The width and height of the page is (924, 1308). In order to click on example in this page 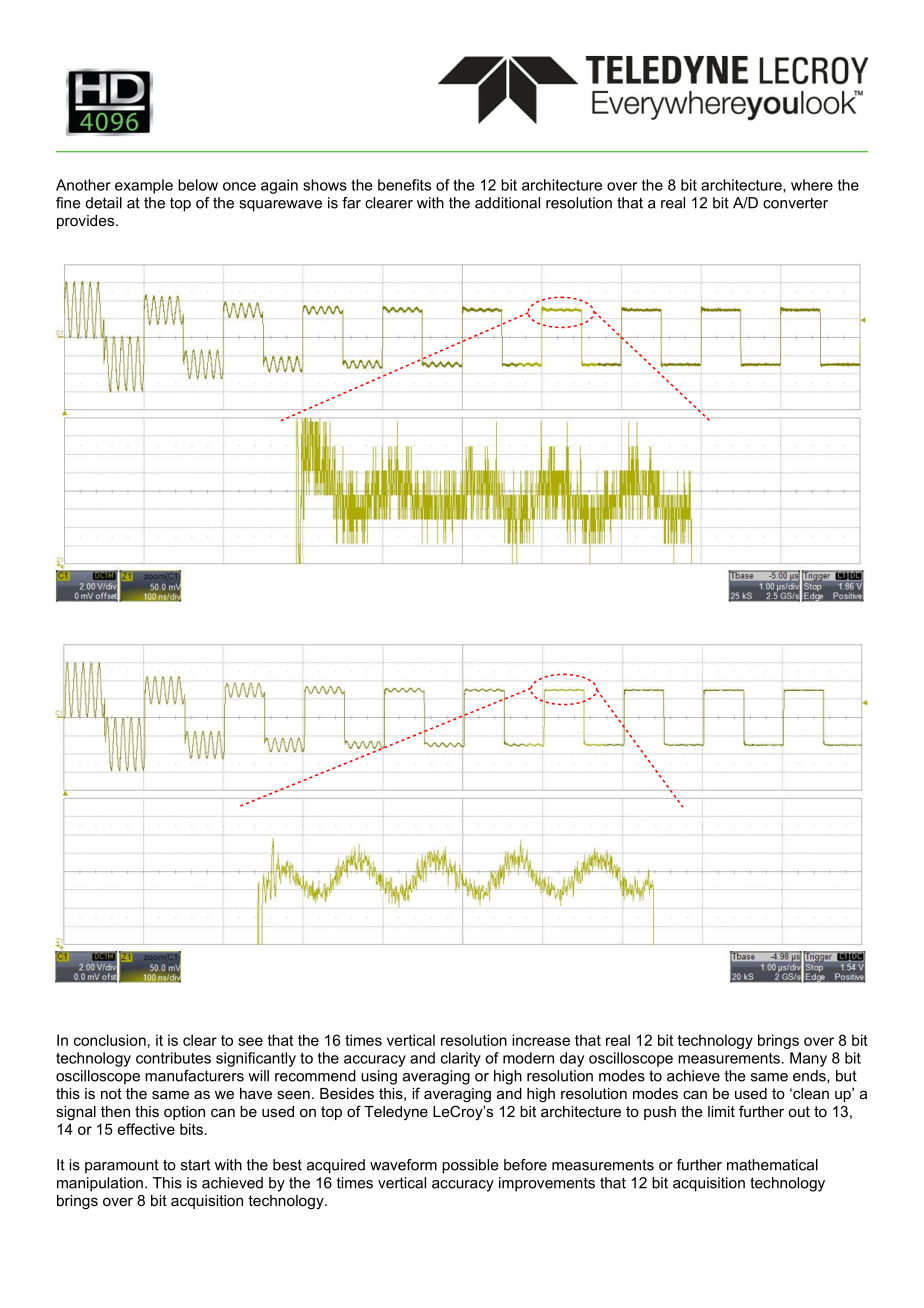, I will do `click(144, 186)`.
